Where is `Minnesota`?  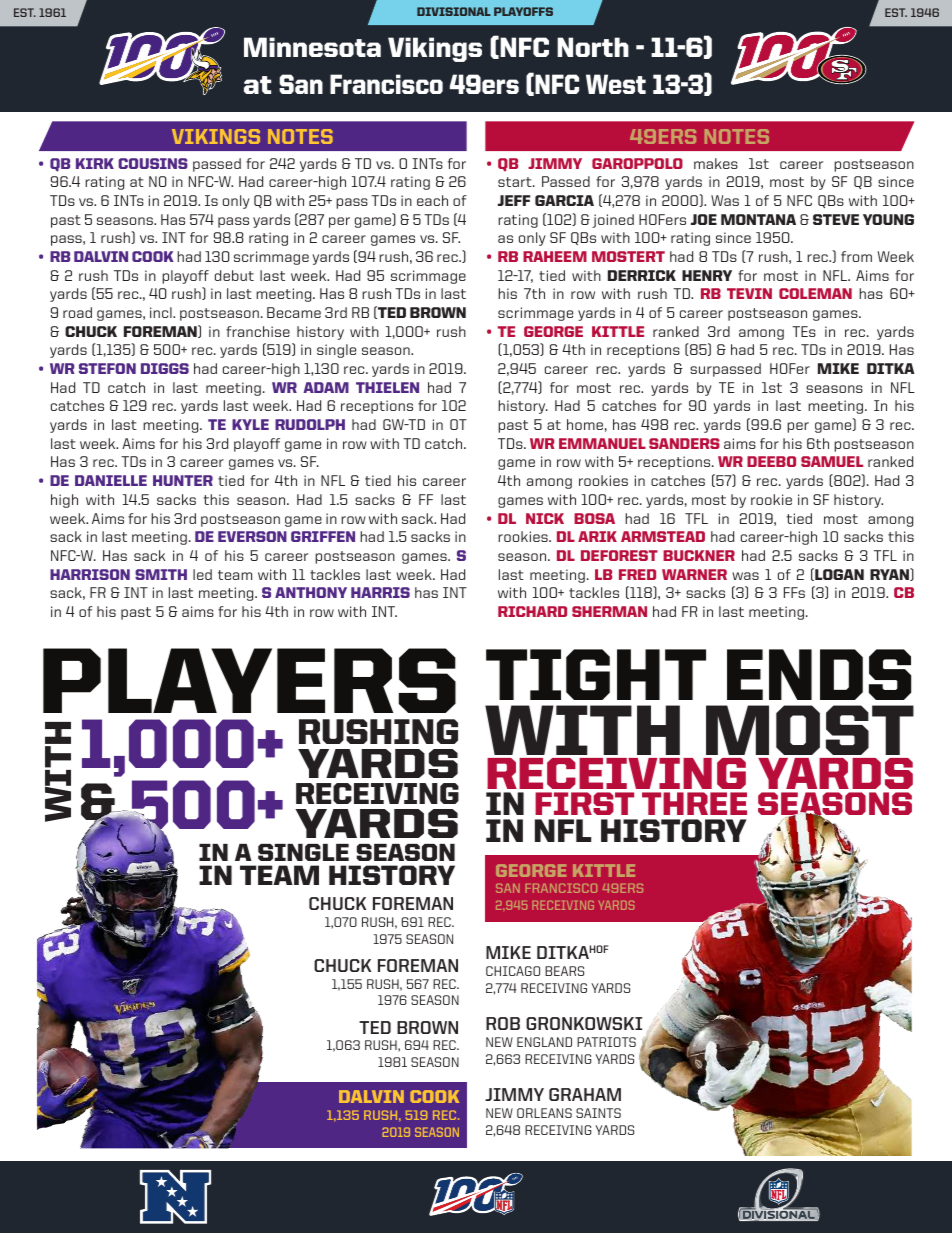 Minnesota is located at coordinates (312, 47).
